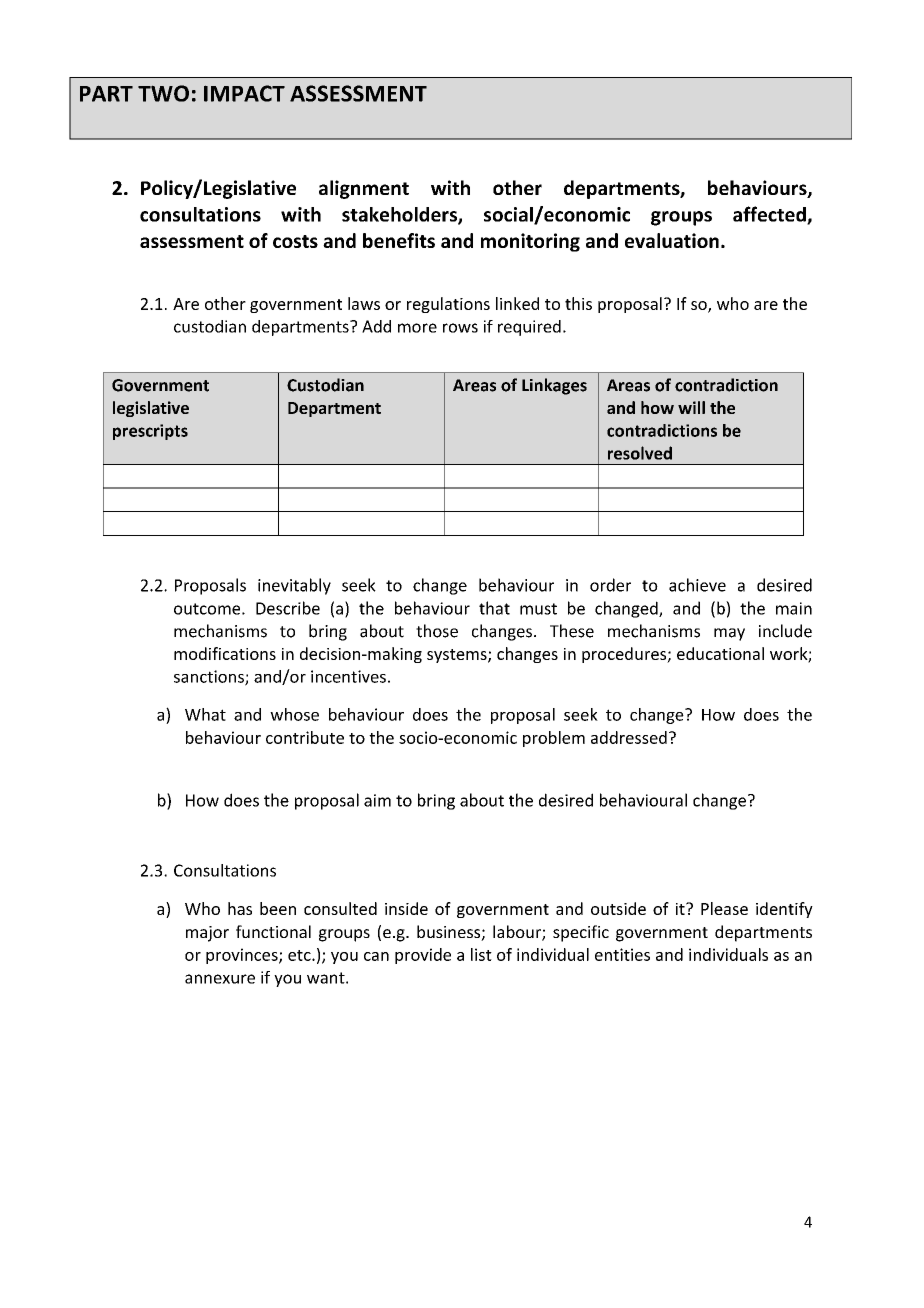 The image size is (924, 1308). What do you see at coordinates (244, 93) in the screenshot?
I see `IMPACT` at bounding box center [244, 93].
